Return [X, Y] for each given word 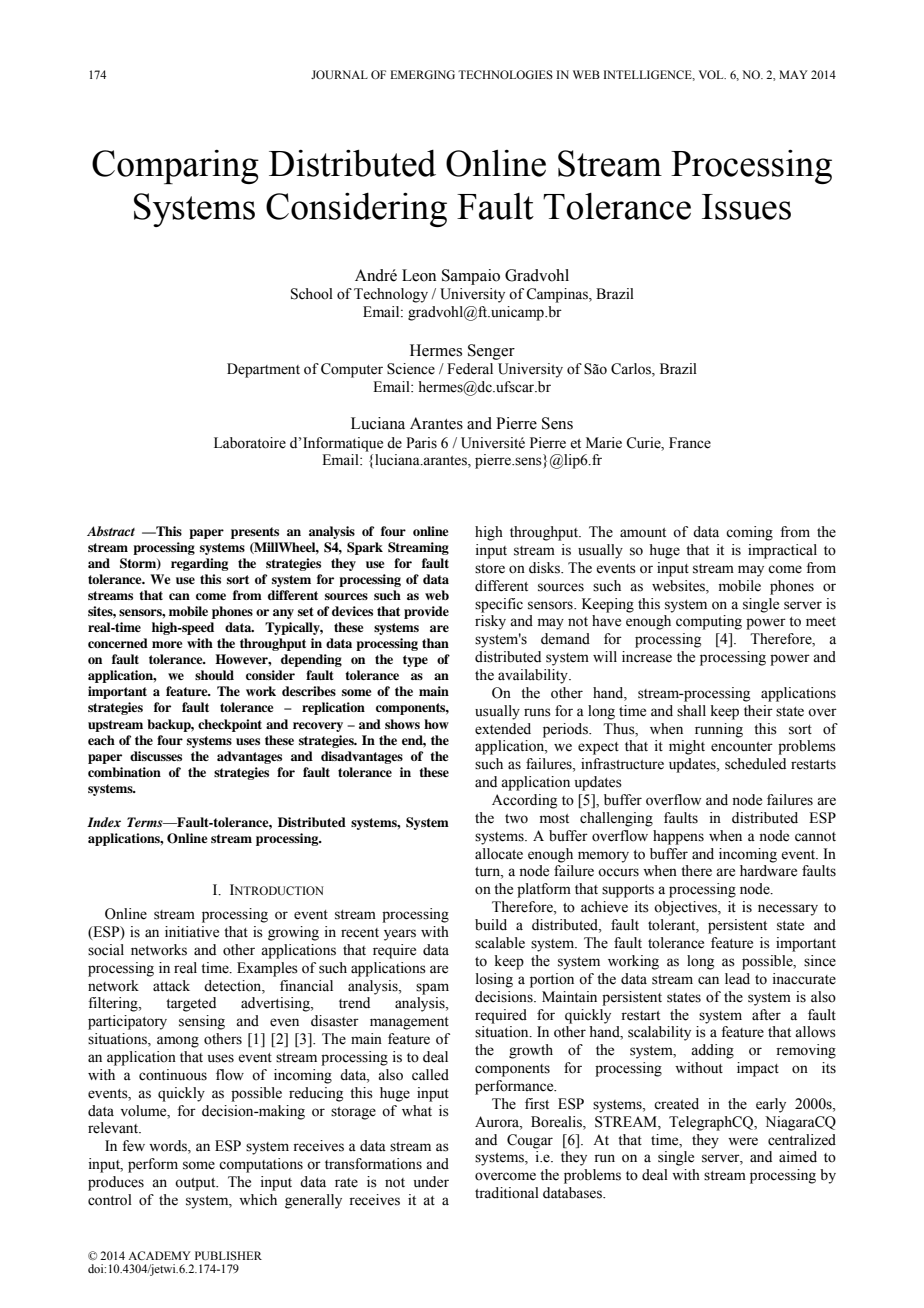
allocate [499, 854]
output [196, 1184]
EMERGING [422, 74]
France [690, 443]
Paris [421, 443]
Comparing [175, 167]
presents [255, 533]
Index [104, 822]
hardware [768, 871]
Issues [746, 207]
